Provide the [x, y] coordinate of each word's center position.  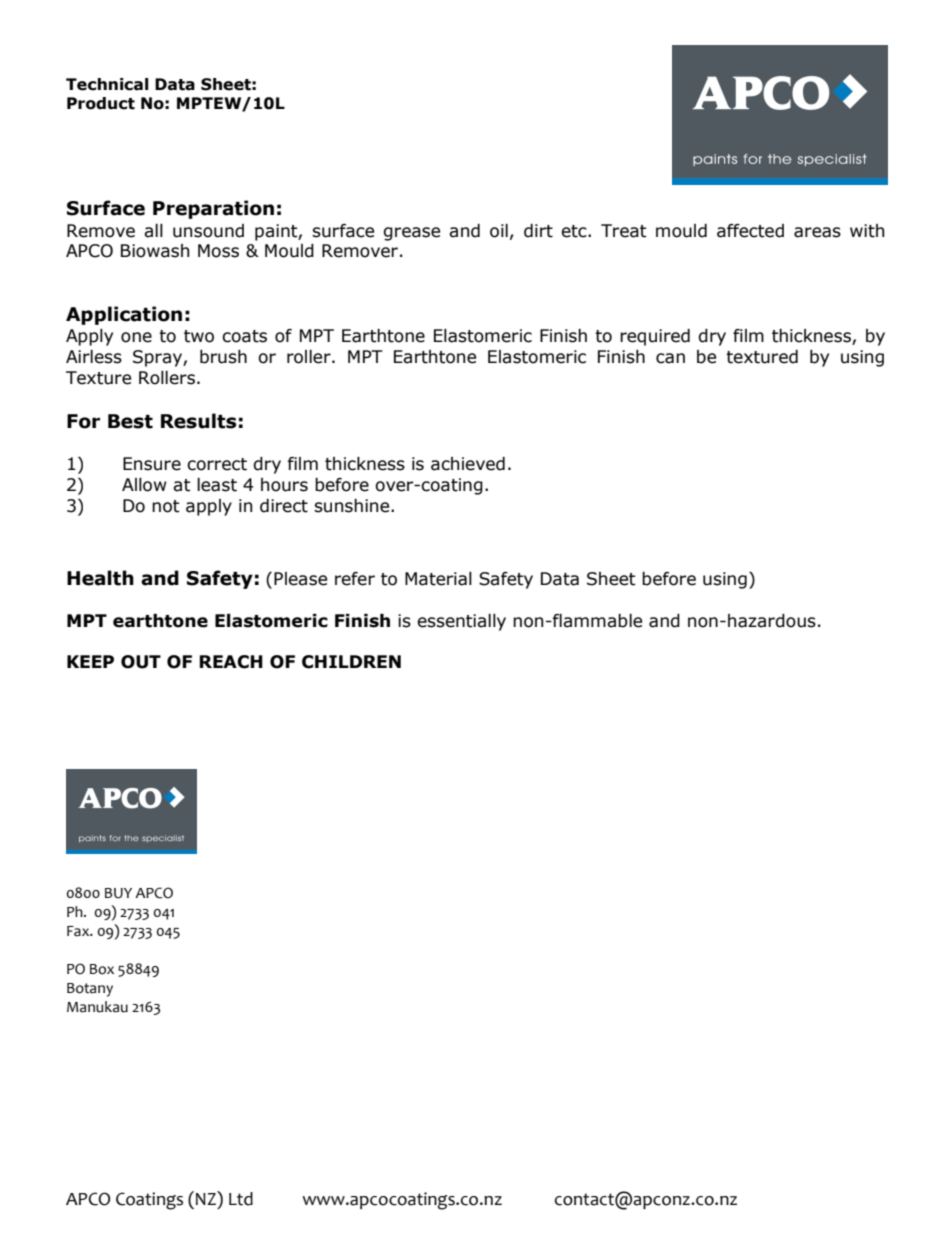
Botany [90, 990]
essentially [461, 622]
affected [750, 231]
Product [101, 103]
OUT [141, 662]
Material [438, 579]
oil [499, 231]
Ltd [241, 1199]
